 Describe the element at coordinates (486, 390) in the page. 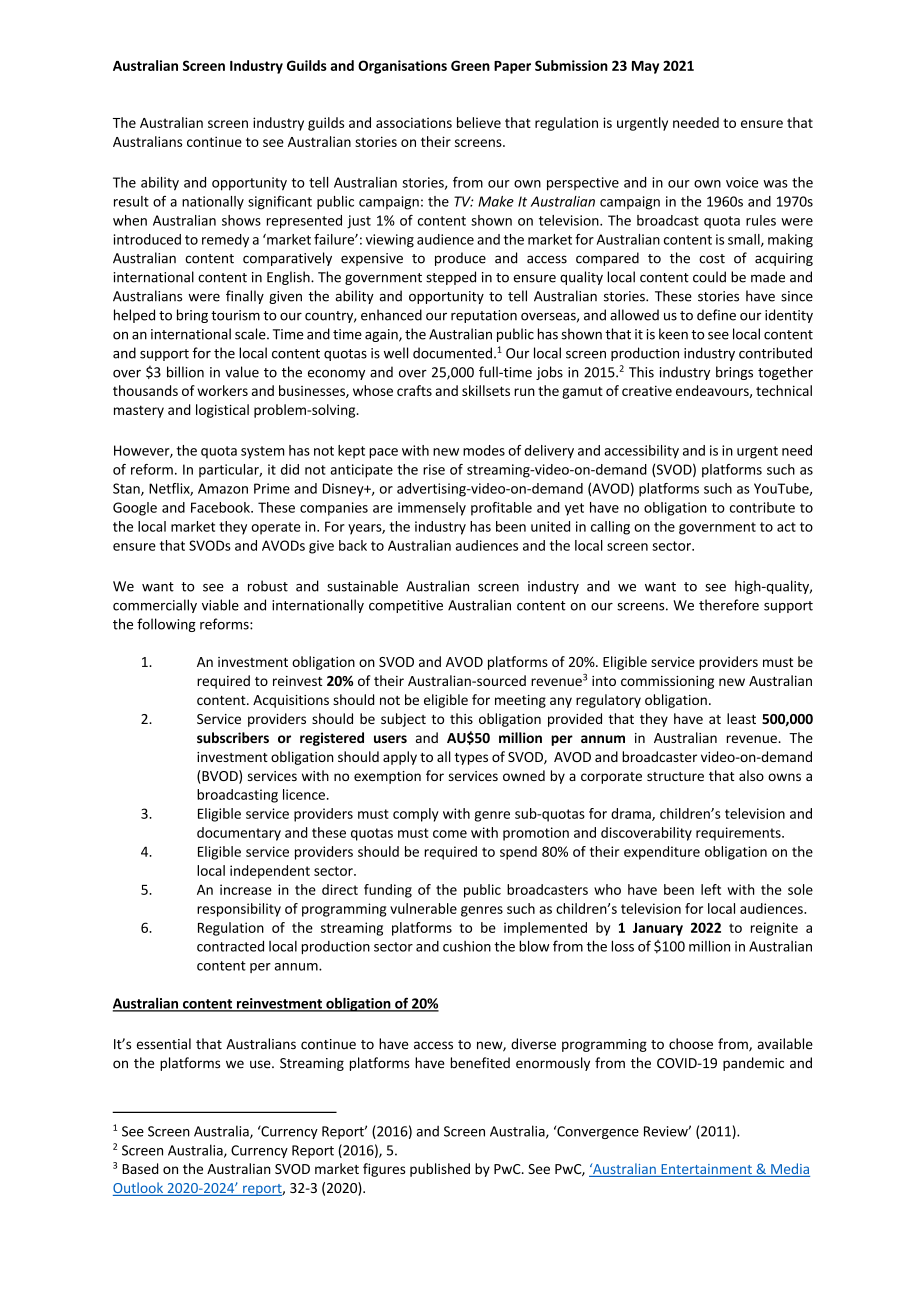

I see `skillsets` at that location.
